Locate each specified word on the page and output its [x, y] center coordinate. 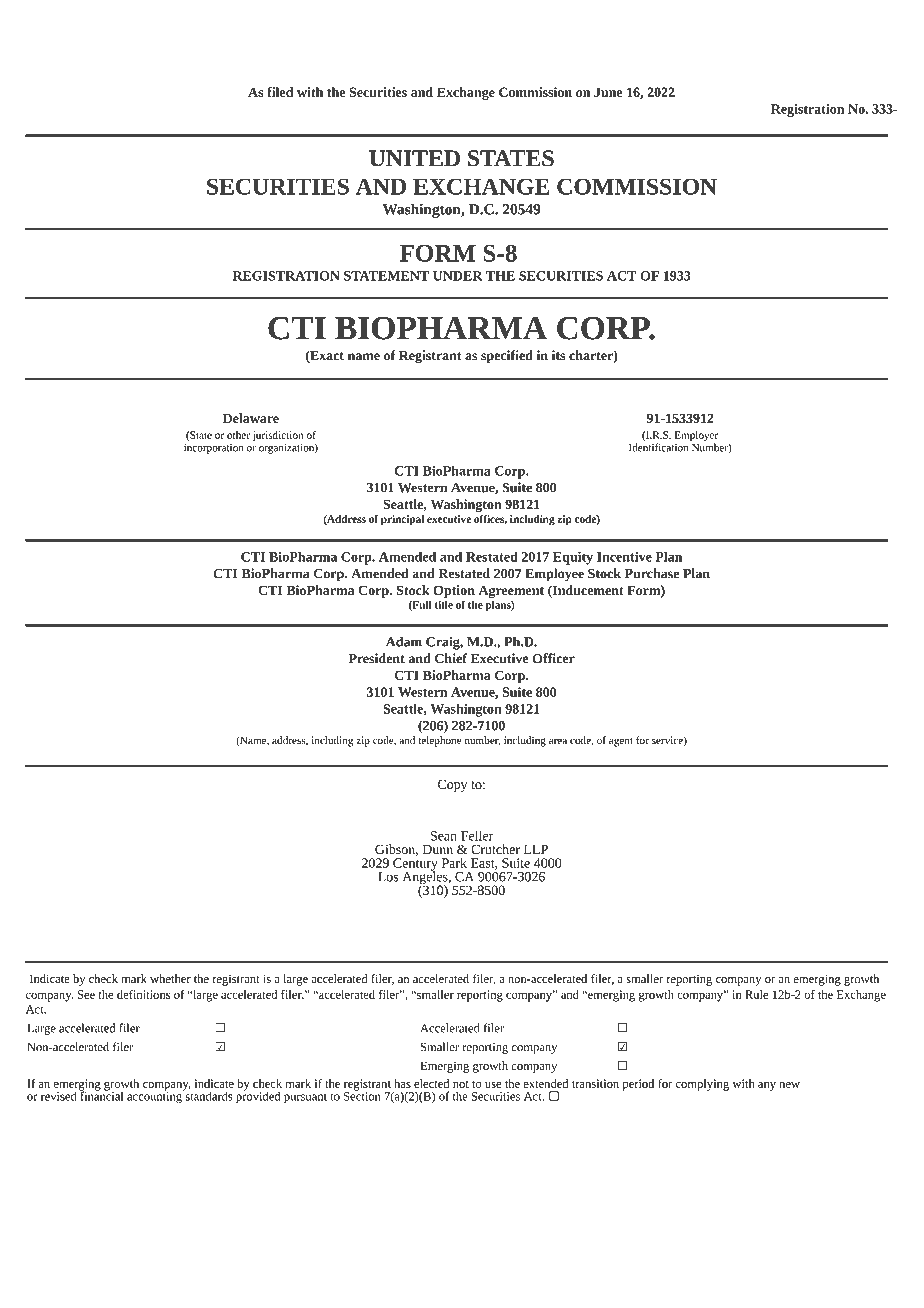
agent [621, 742]
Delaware [251, 418]
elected [431, 1083]
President [376, 658]
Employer [697, 437]
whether [170, 978]
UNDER [457, 276]
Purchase [652, 573]
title [443, 604]
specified [507, 356]
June [608, 92]
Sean [444, 836]
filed [280, 92]
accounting [155, 1097]
